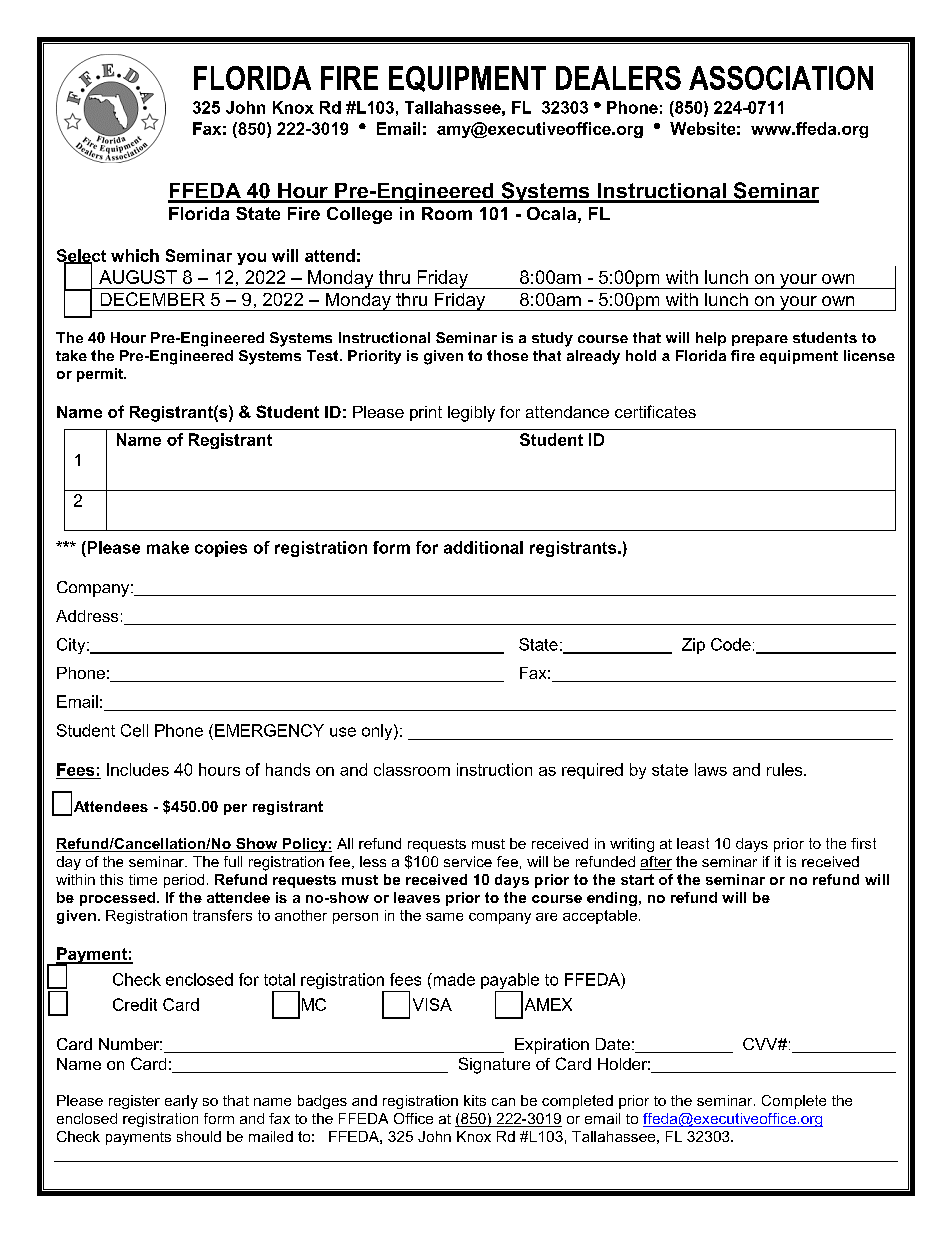 The height and width of the image is (1233, 952). Describe the element at coordinates (781, 78) in the image. I see `ASSOCIATION` at that location.
